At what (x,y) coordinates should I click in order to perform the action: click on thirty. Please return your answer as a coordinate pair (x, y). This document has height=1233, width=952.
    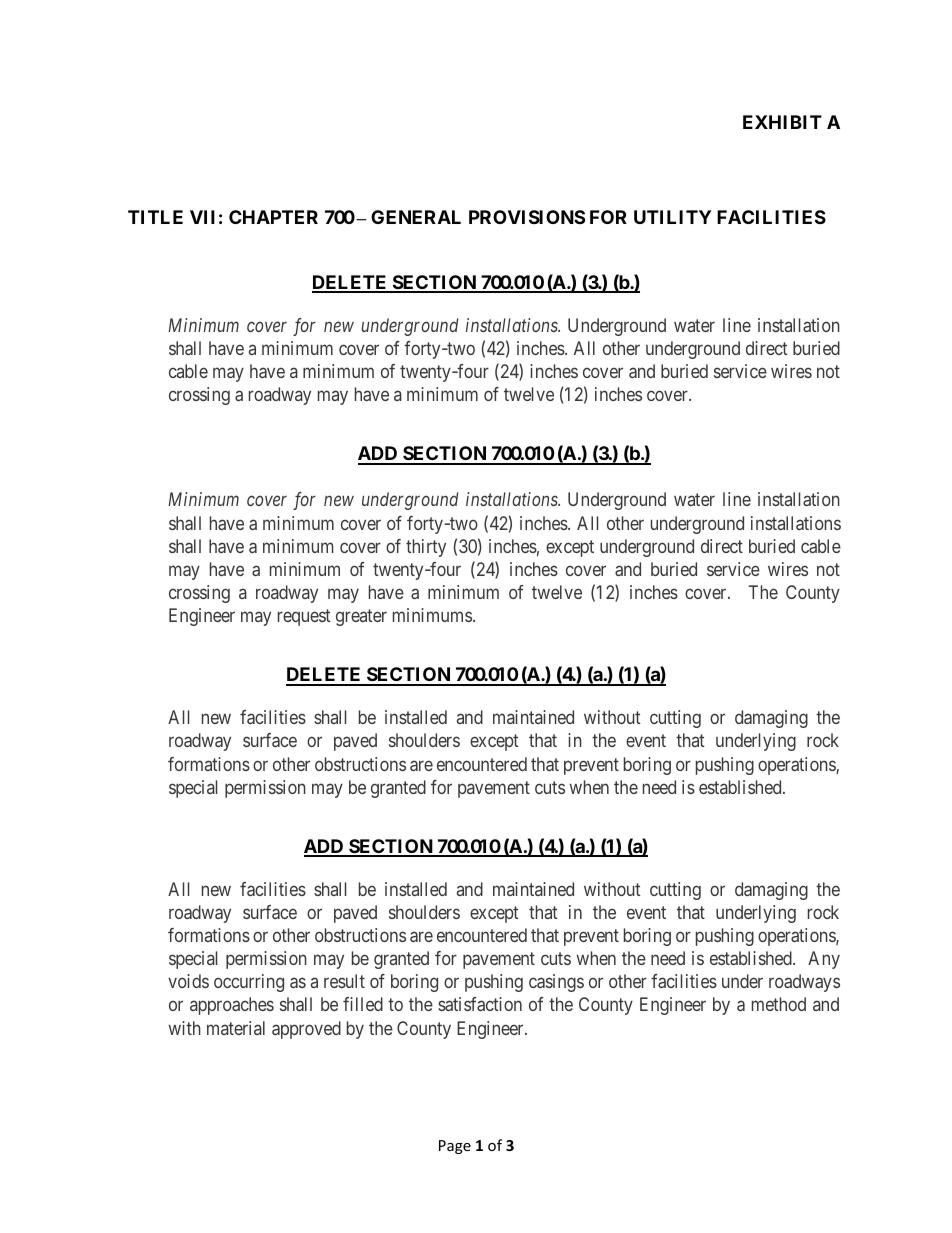
    Looking at the image, I should click on (426, 548).
